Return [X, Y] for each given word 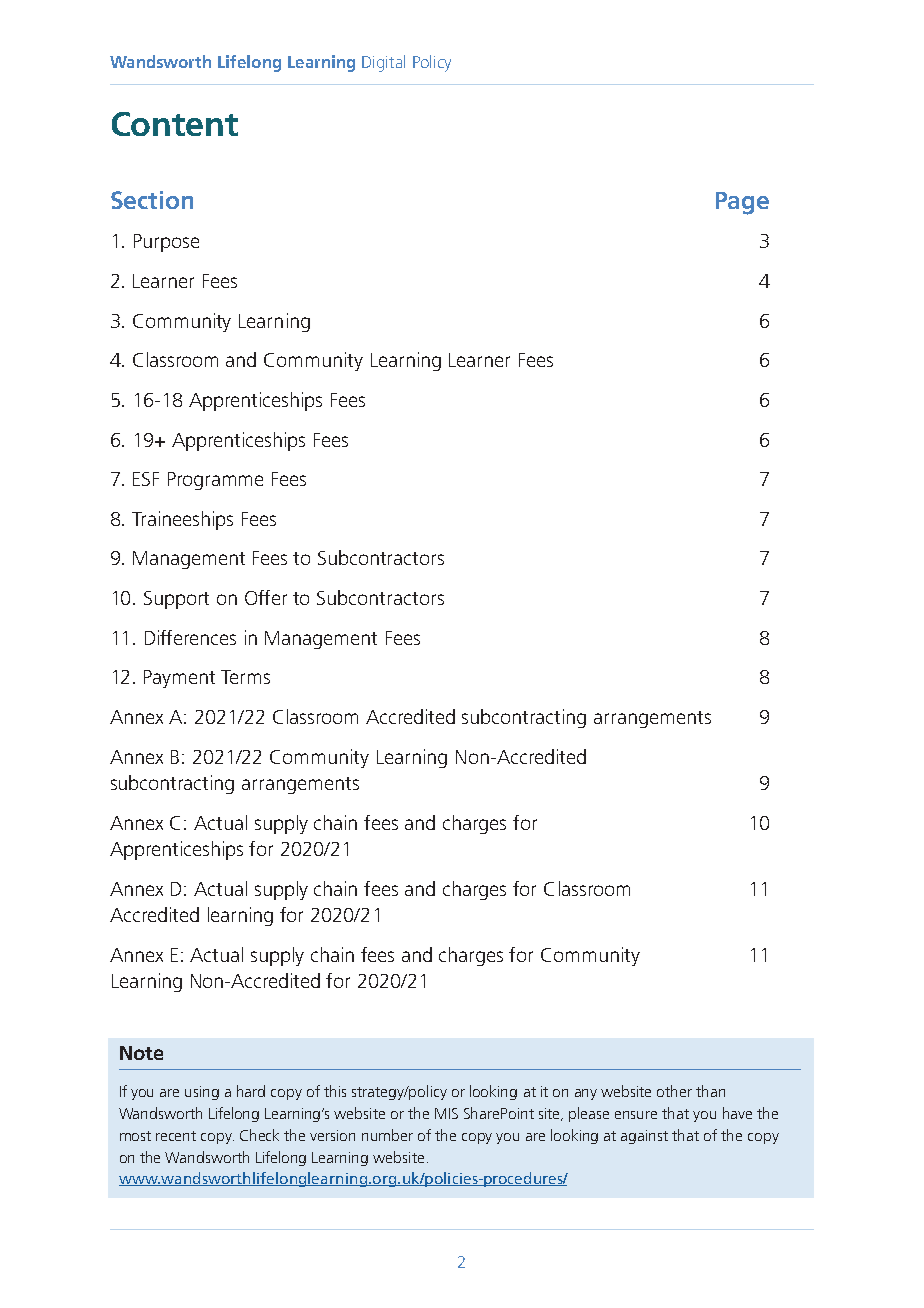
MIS [446, 1113]
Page [742, 203]
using [202, 1093]
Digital [383, 63]
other [674, 1091]
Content [175, 124]
